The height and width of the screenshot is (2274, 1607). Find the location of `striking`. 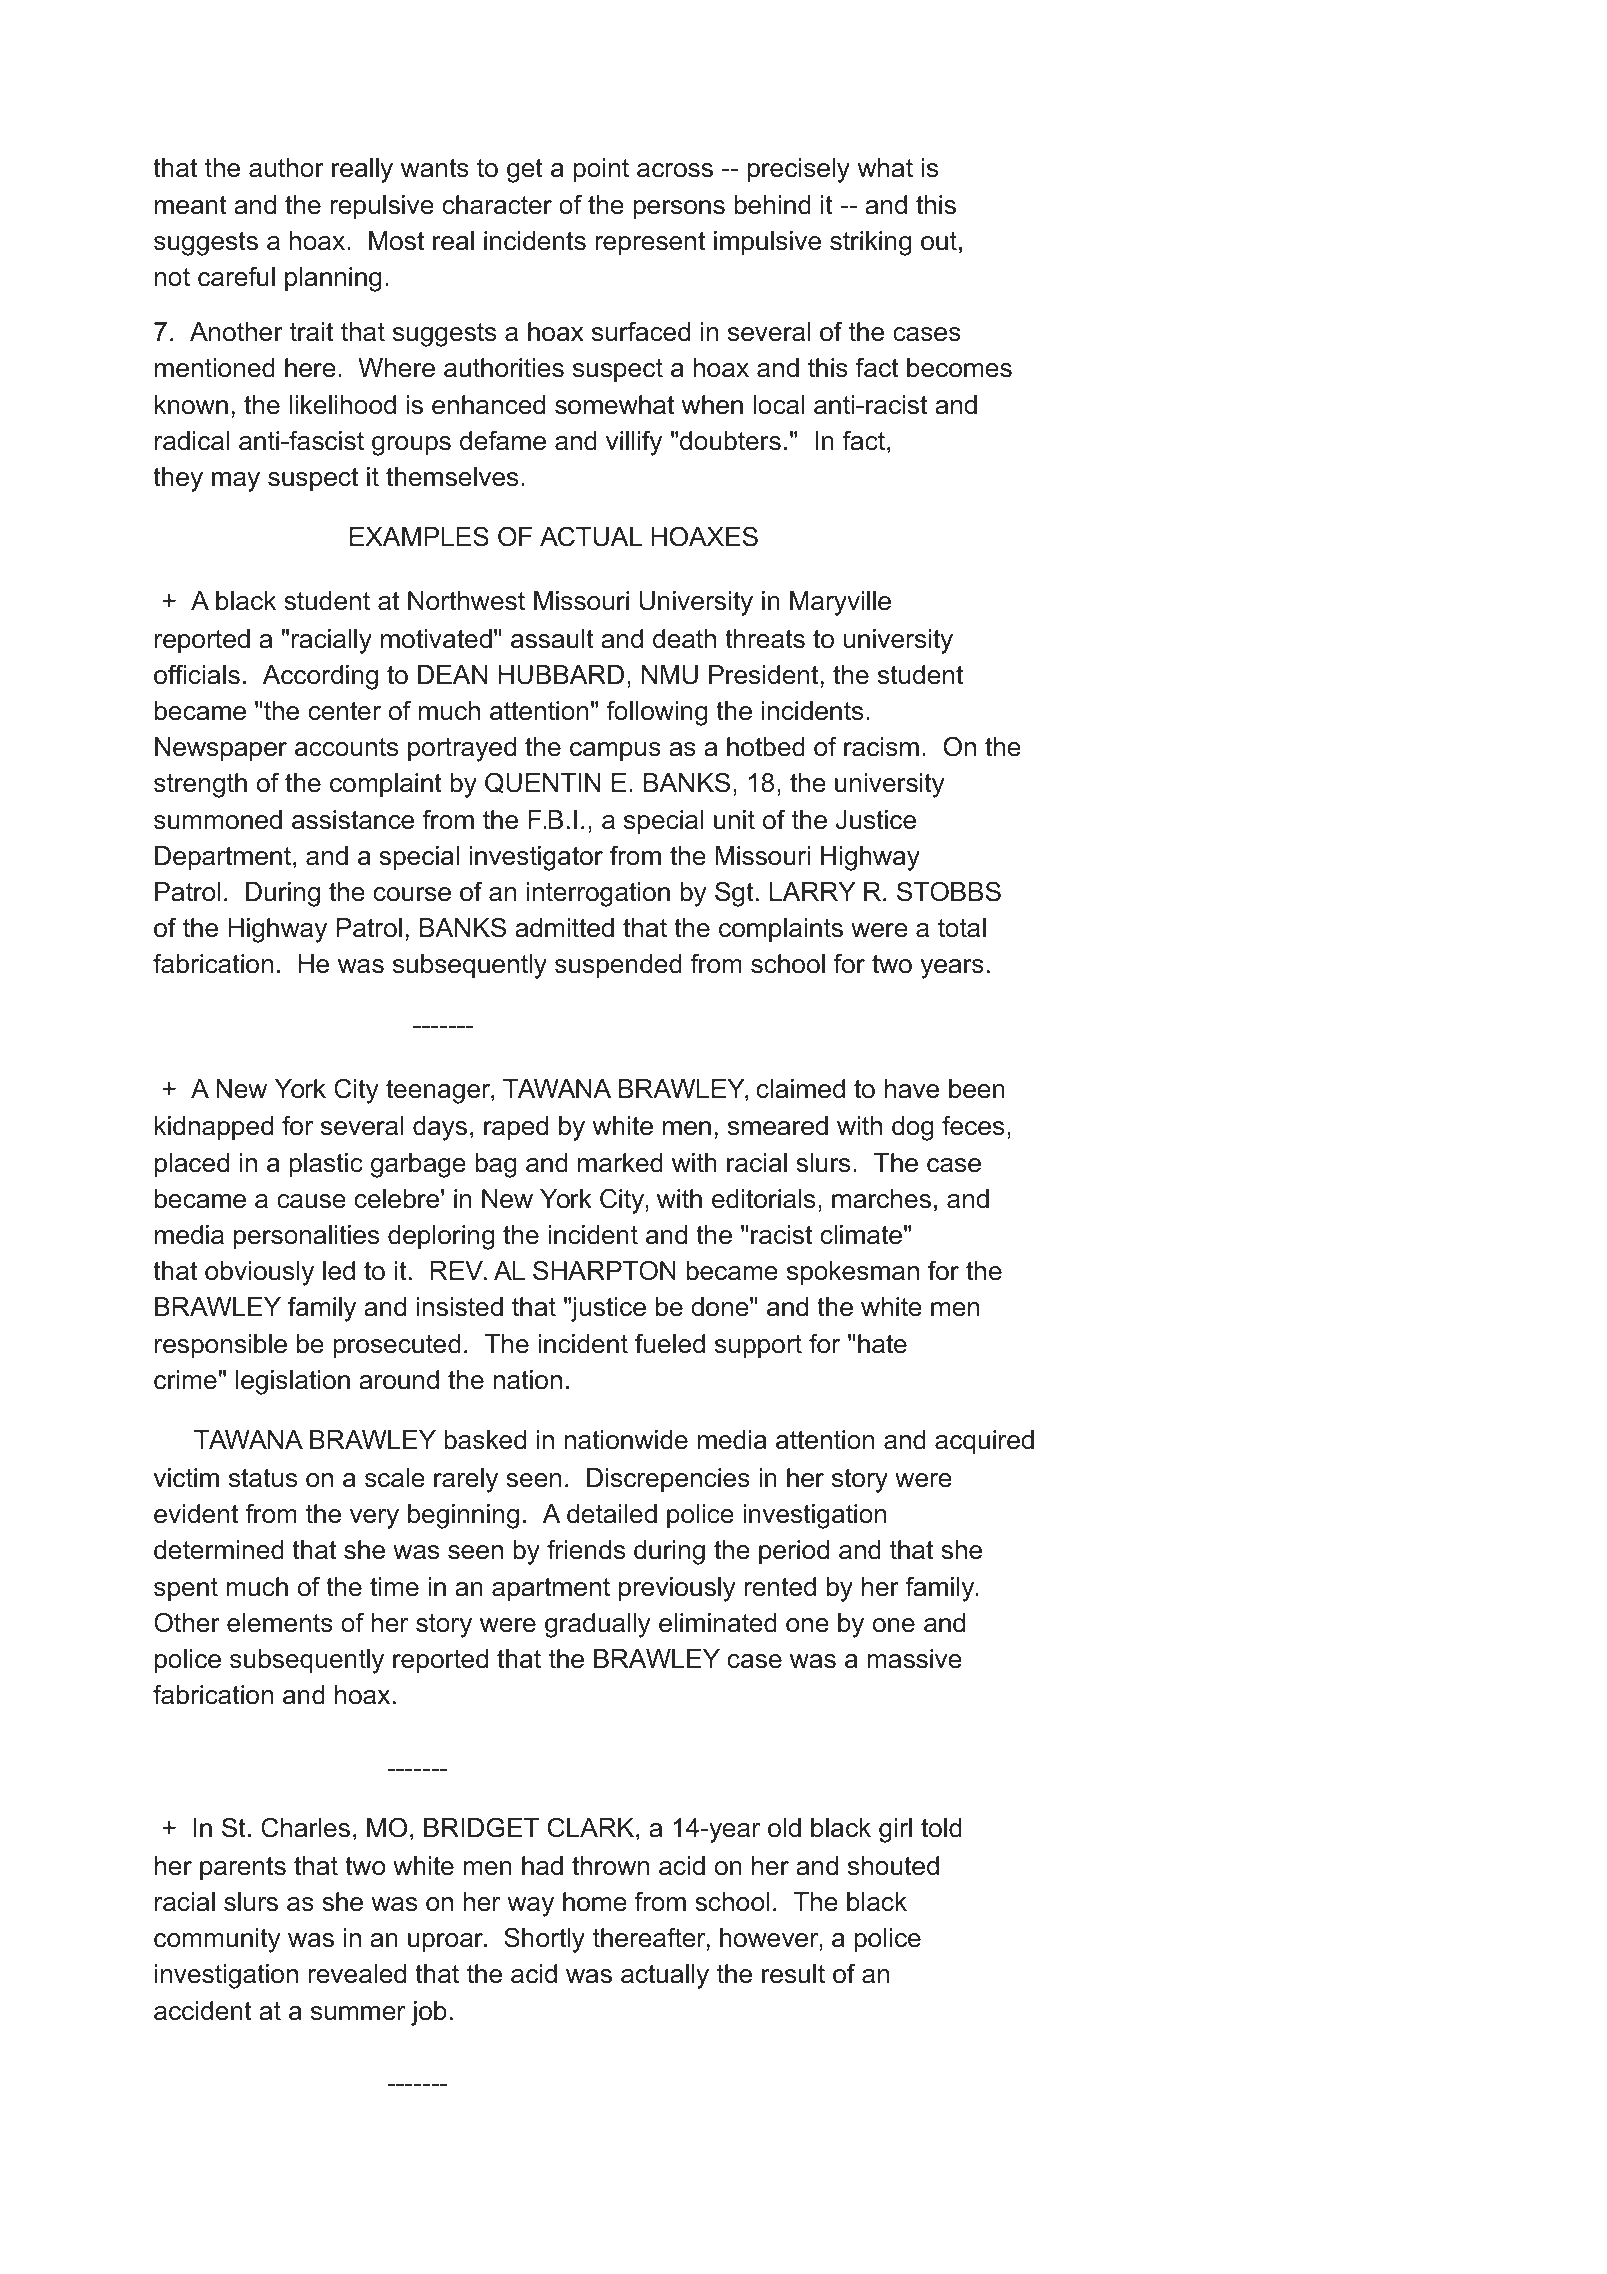

striking is located at coordinates (870, 243).
